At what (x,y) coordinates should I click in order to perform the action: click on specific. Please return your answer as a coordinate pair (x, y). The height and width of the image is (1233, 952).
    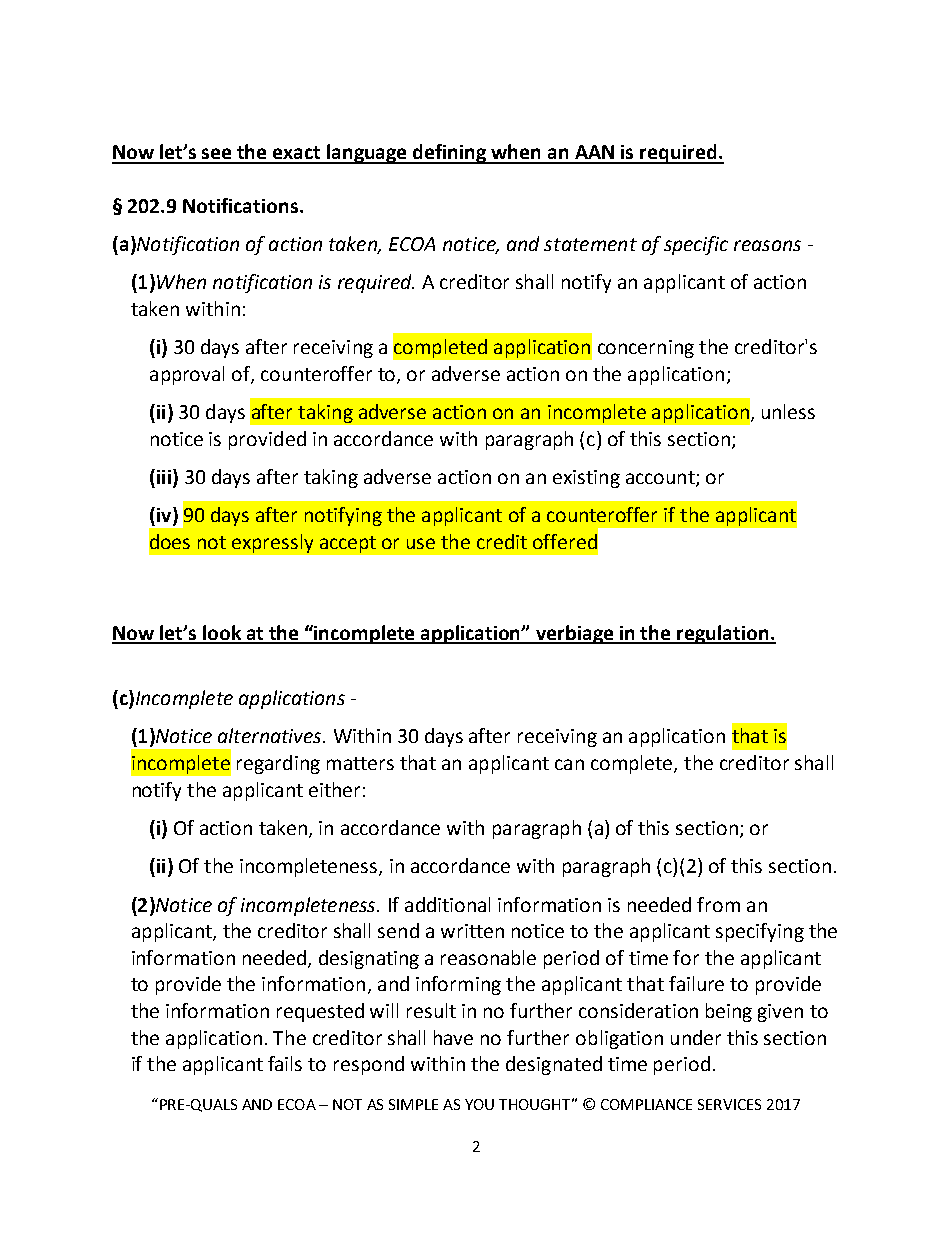
    Looking at the image, I should click on (696, 245).
